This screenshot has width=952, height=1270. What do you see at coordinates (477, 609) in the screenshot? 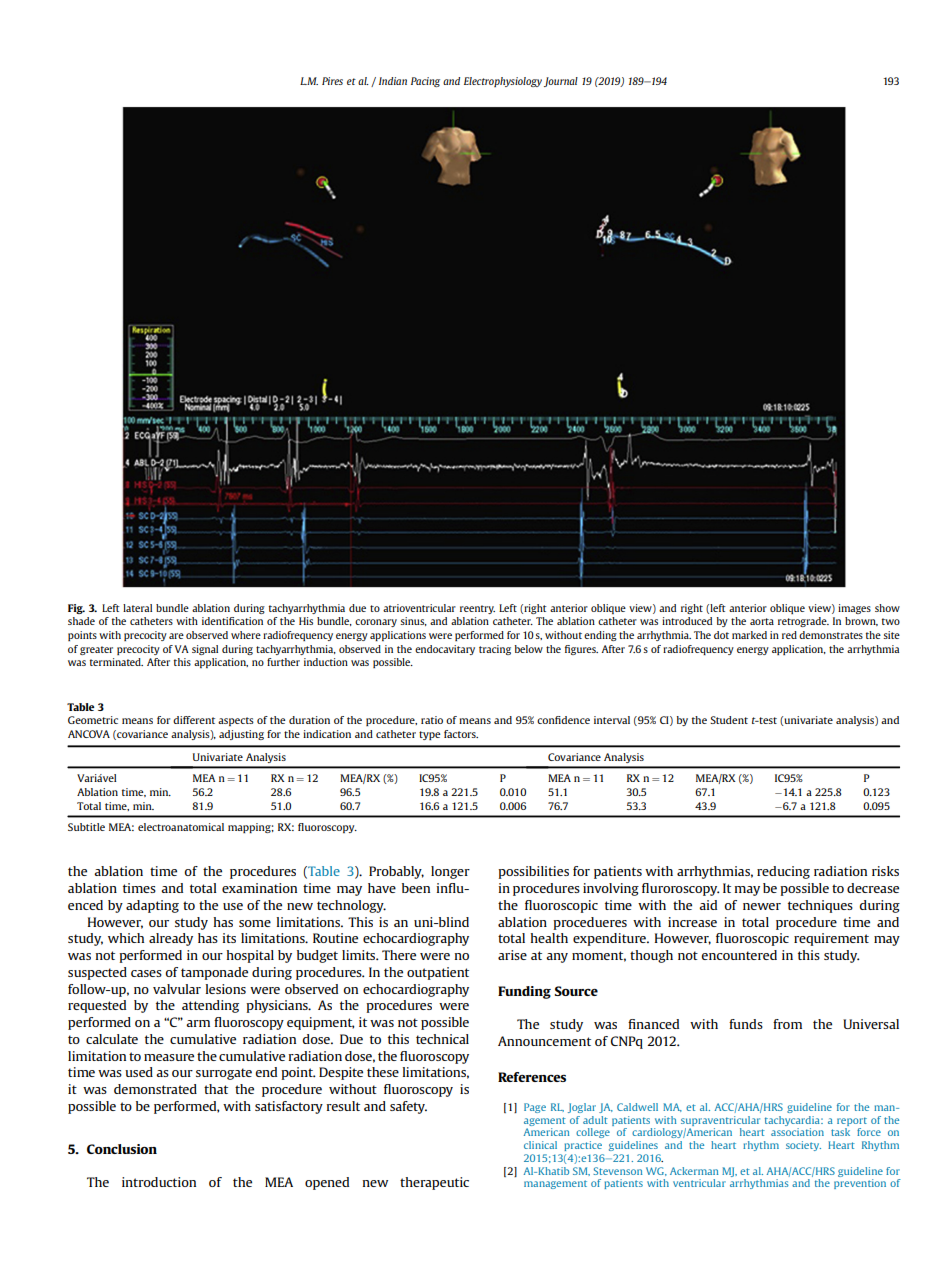
I see `reentry` at bounding box center [477, 609].
